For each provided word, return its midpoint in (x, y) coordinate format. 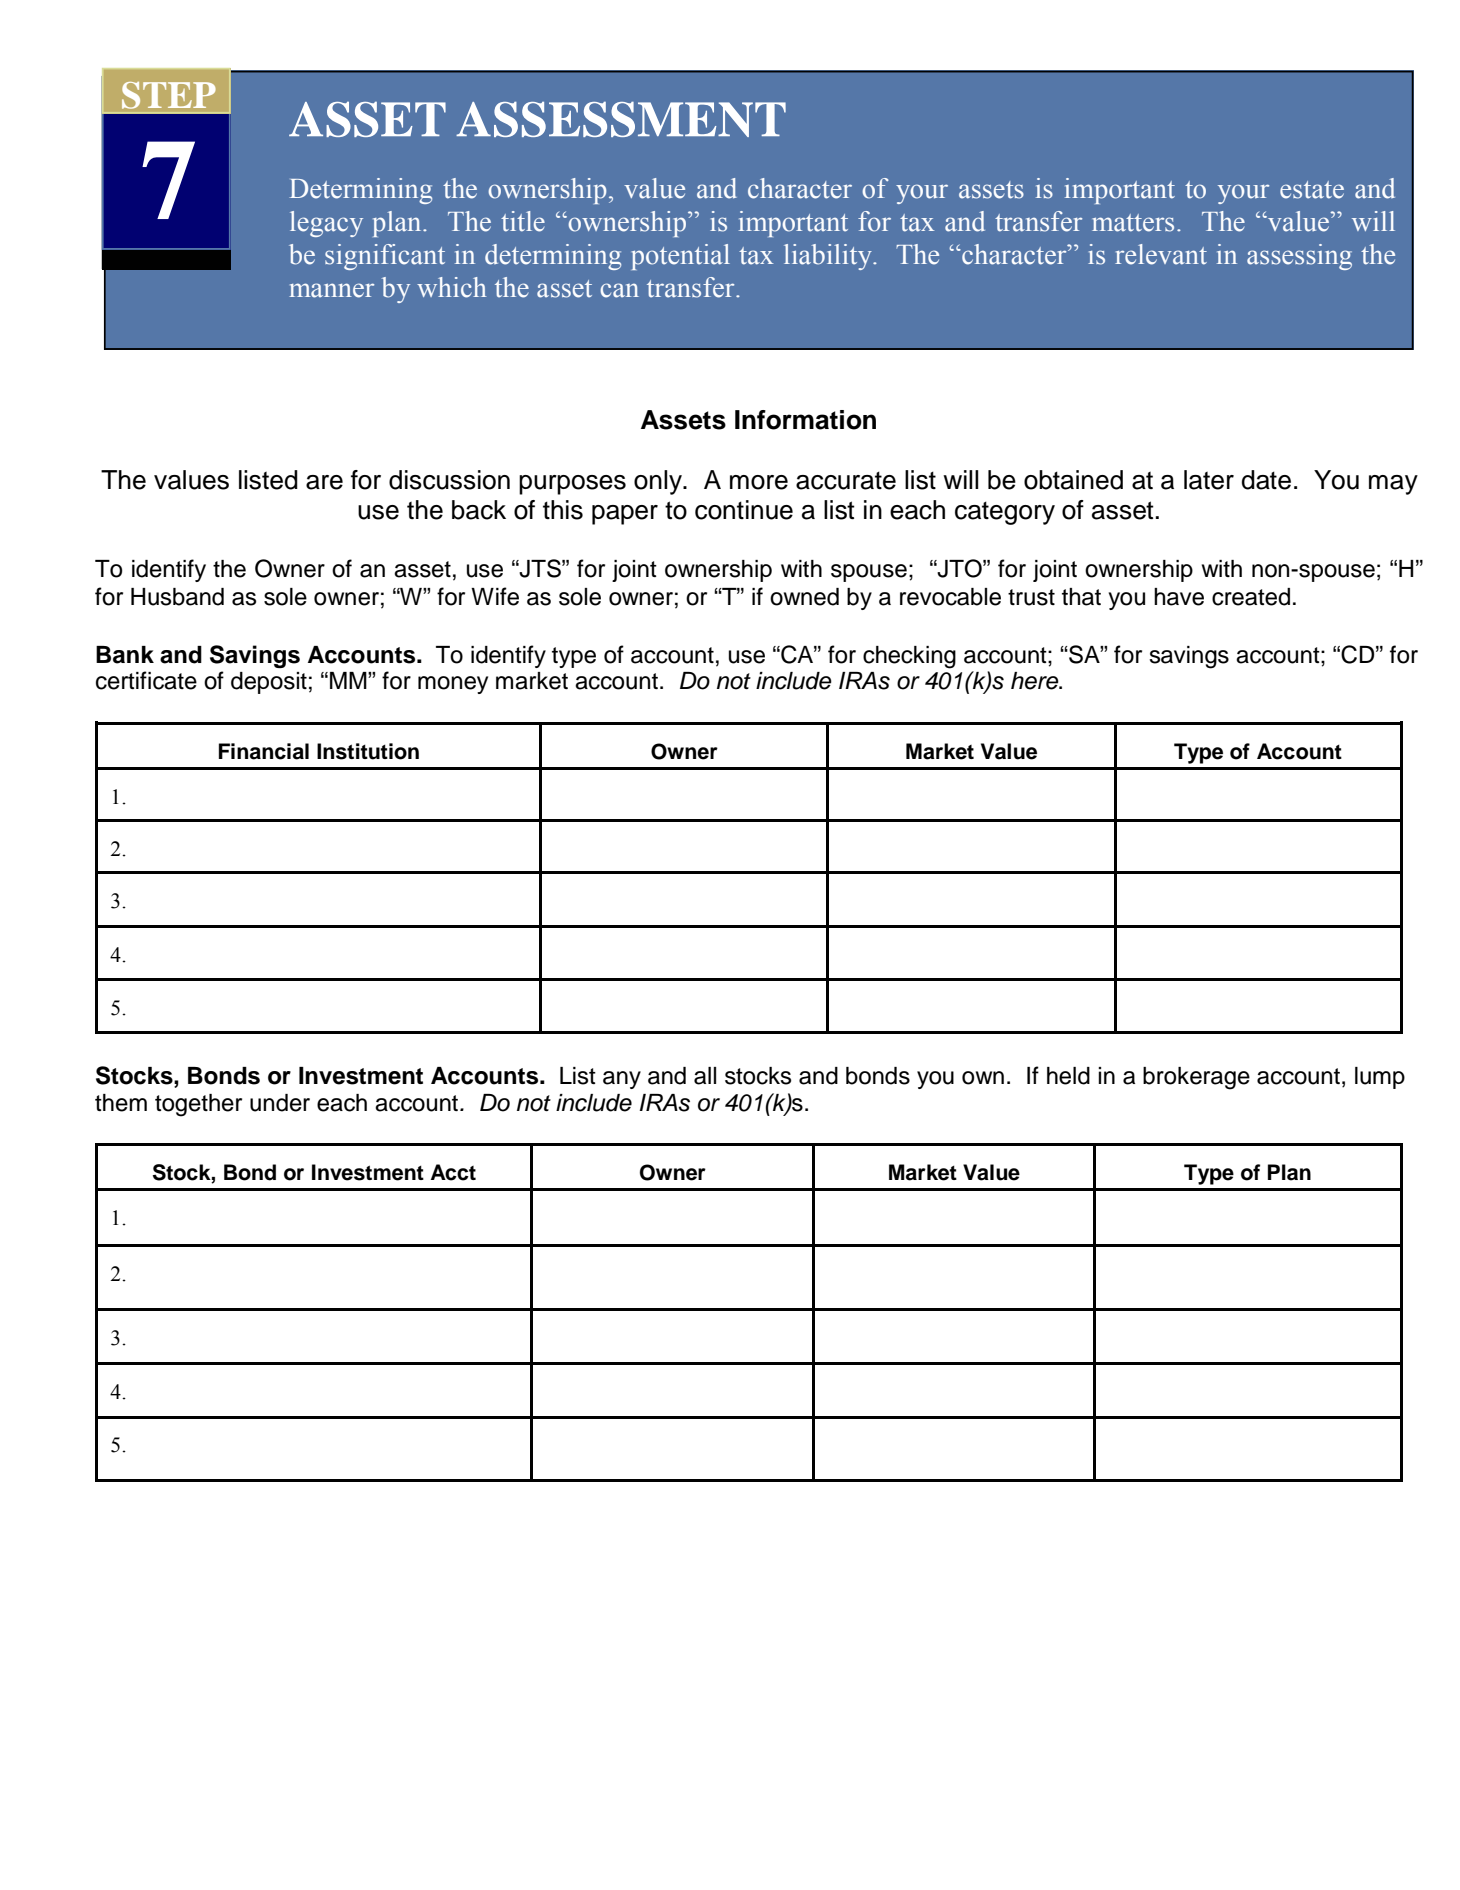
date (1266, 480)
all (705, 1076)
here (1036, 681)
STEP (169, 95)
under (280, 1103)
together (198, 1105)
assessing (1299, 257)
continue (744, 510)
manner (331, 290)
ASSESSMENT (621, 119)
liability (829, 257)
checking (909, 657)
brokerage (1196, 1078)
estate (1312, 190)
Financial (264, 751)
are (324, 482)
